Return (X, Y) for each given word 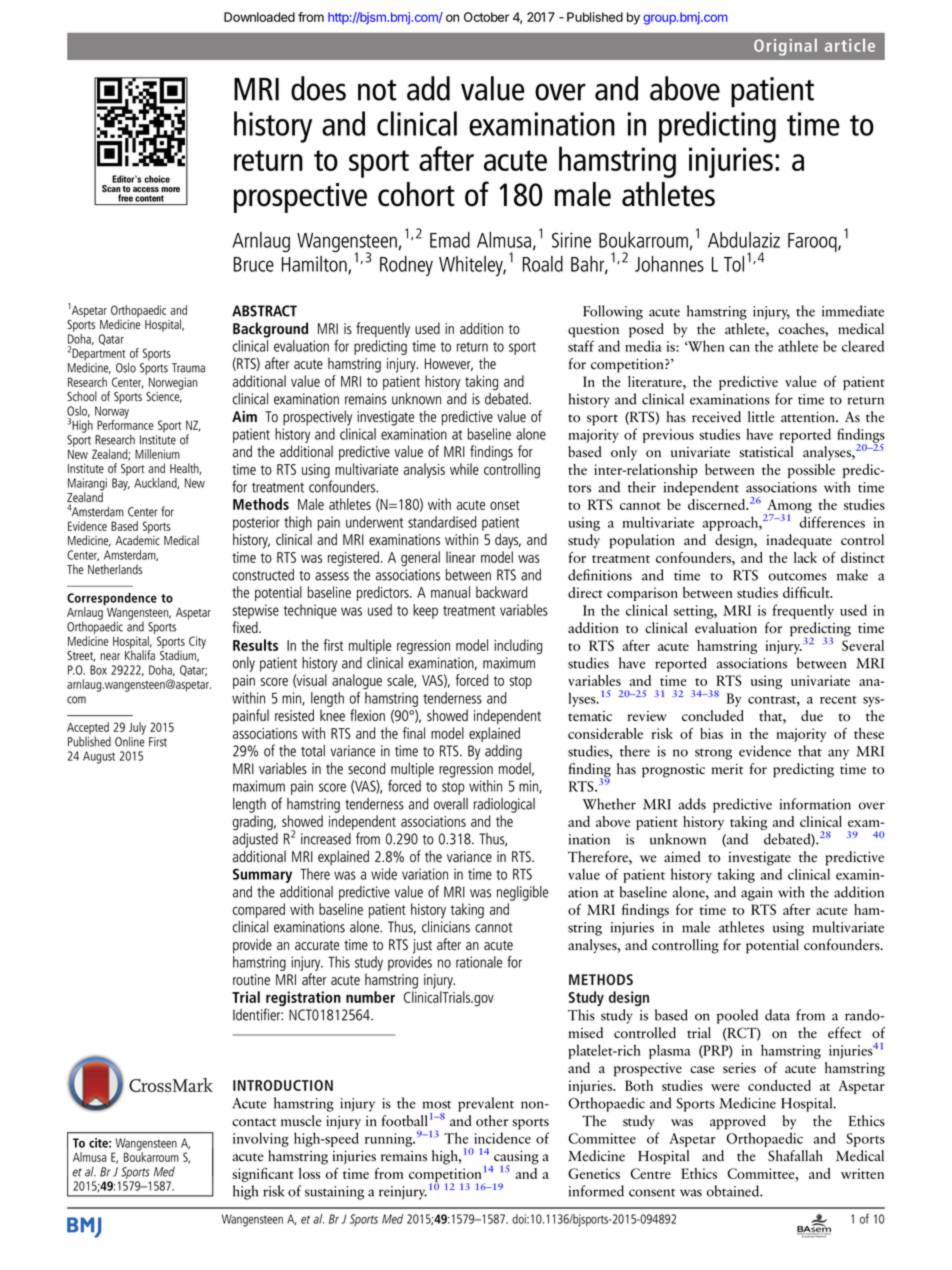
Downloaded (259, 17)
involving (261, 1139)
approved (738, 1122)
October (486, 17)
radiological (504, 805)
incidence (502, 1138)
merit (727, 769)
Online (130, 740)
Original (785, 47)
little (761, 417)
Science (164, 397)
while (464, 469)
